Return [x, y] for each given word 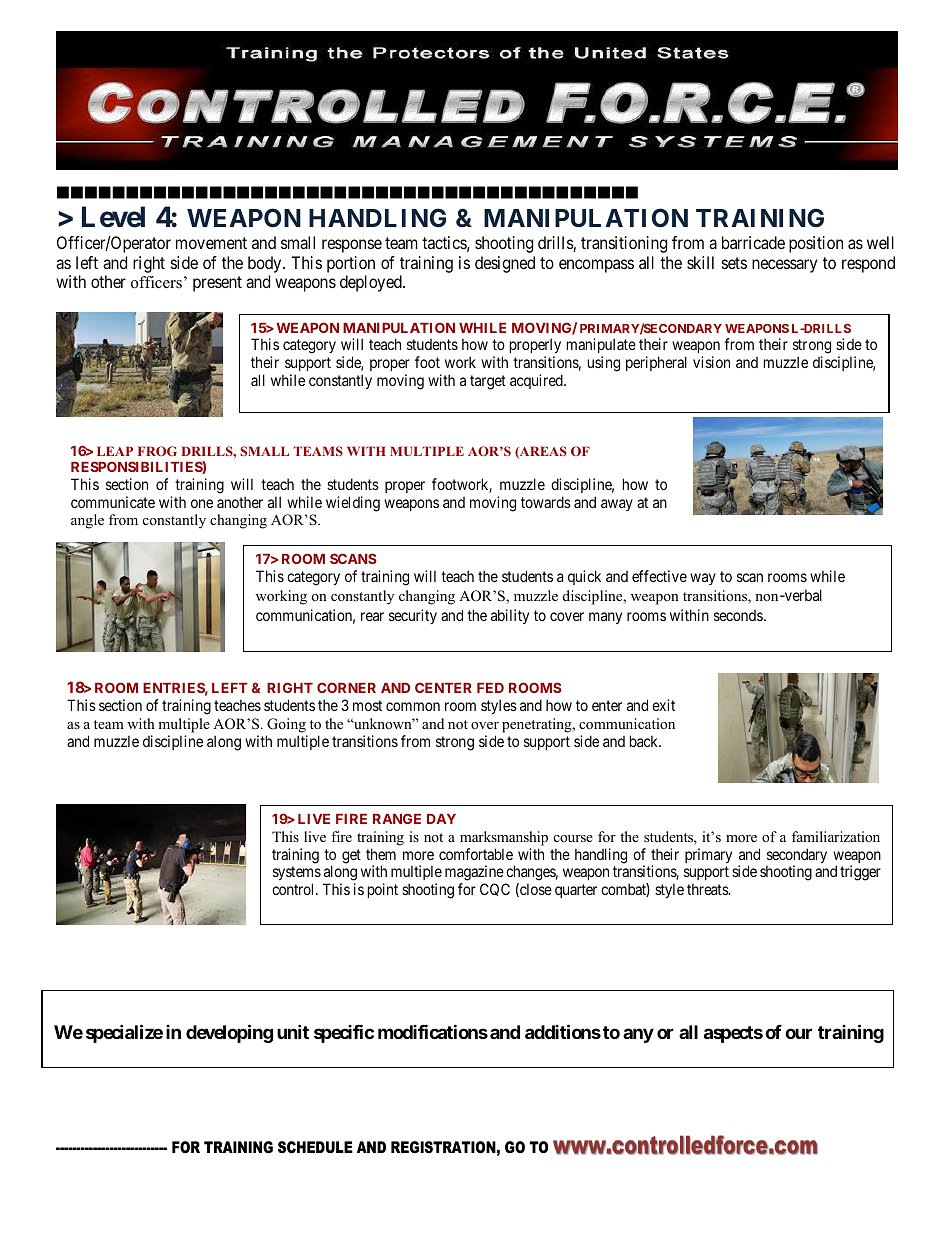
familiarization [836, 836]
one [202, 503]
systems [297, 875]
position [816, 244]
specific [344, 1033]
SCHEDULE [315, 1147]
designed [505, 264]
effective [659, 576]
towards [546, 502]
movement [211, 243]
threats [708, 889]
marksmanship [504, 838]
